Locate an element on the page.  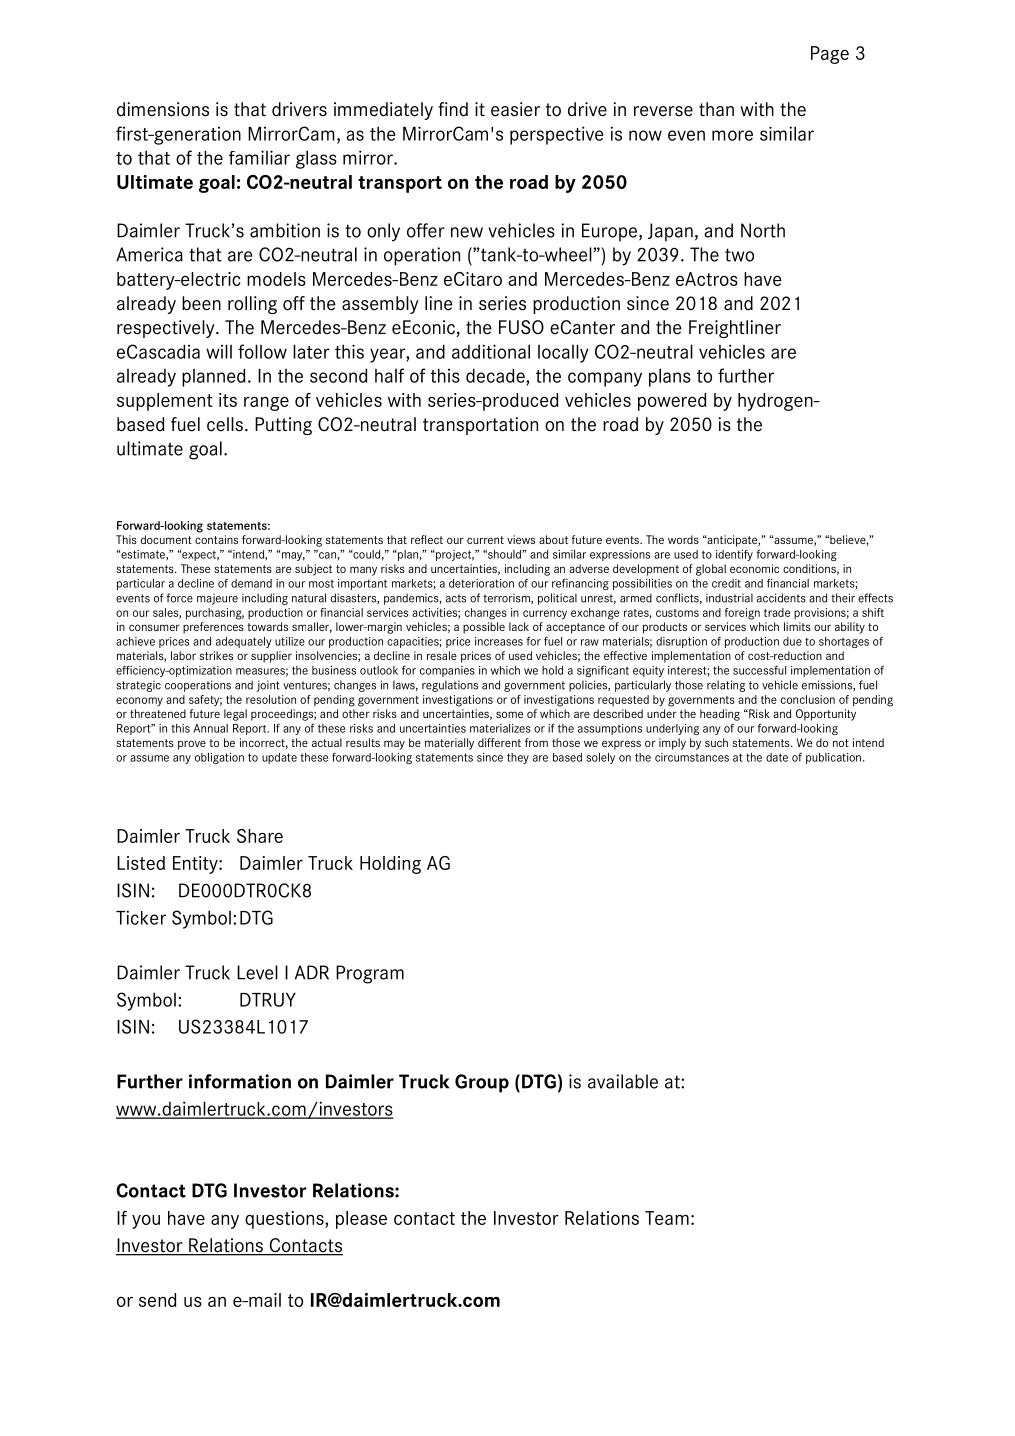
contains is located at coordinates (216, 539).
